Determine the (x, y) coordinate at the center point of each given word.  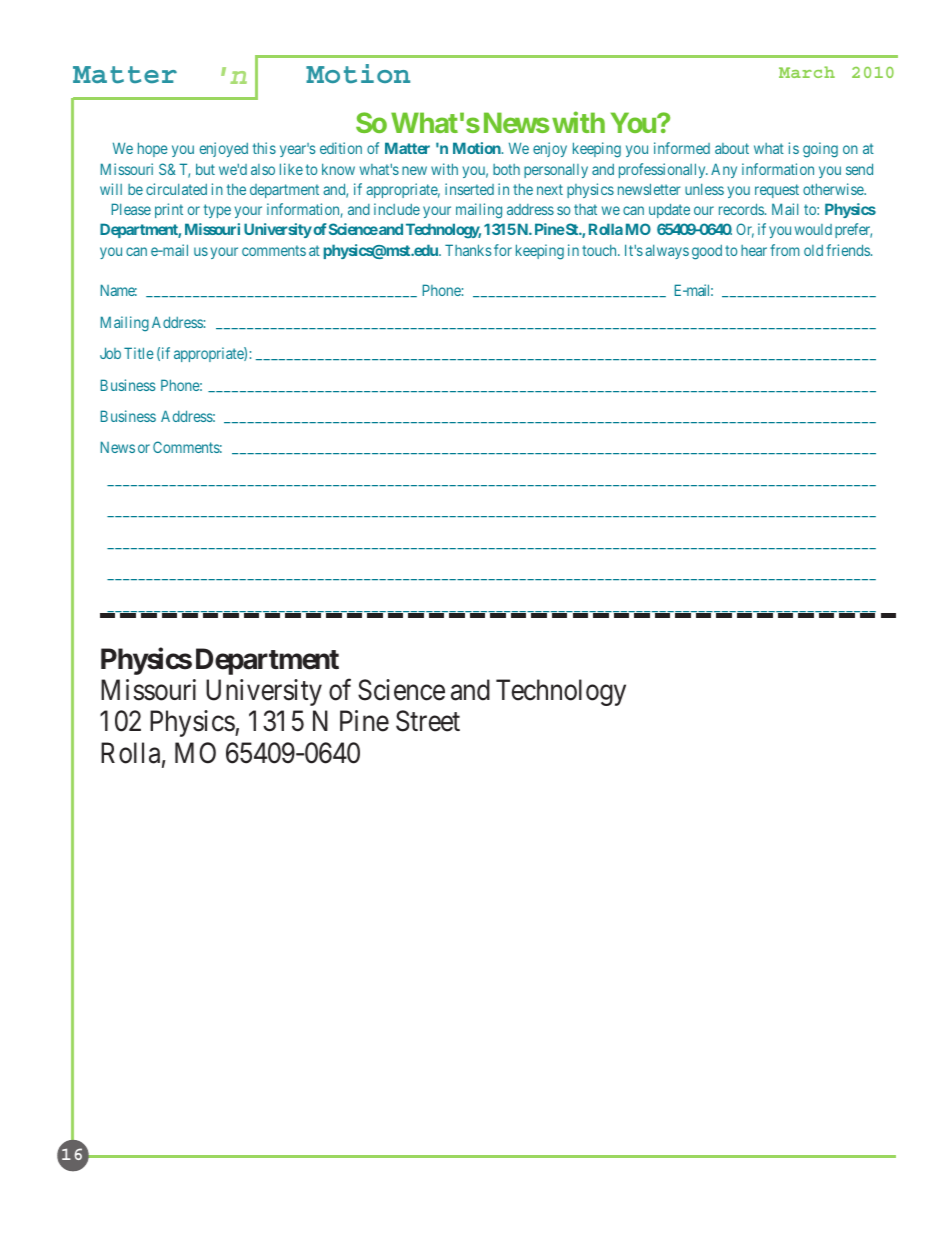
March (807, 72)
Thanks (468, 250)
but (205, 169)
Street (428, 721)
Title (139, 353)
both (506, 169)
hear (754, 250)
